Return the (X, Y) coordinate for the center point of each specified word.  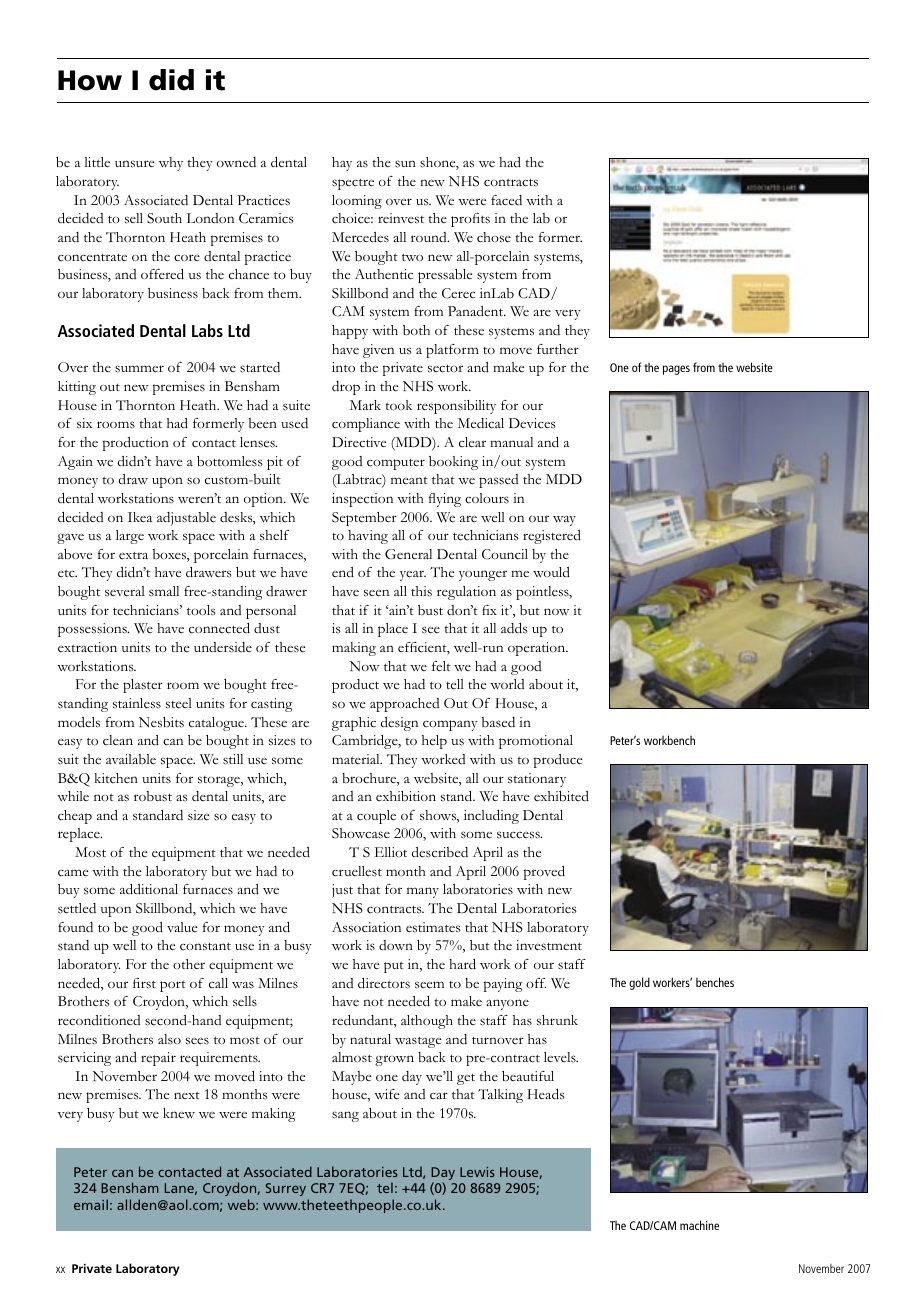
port (173, 986)
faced (506, 200)
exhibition (406, 796)
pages (676, 370)
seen (376, 593)
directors (384, 983)
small (164, 591)
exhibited (561, 796)
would (551, 572)
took (398, 405)
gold (639, 983)
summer (139, 369)
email (91, 1204)
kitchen (116, 778)
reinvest (401, 218)
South (164, 218)
